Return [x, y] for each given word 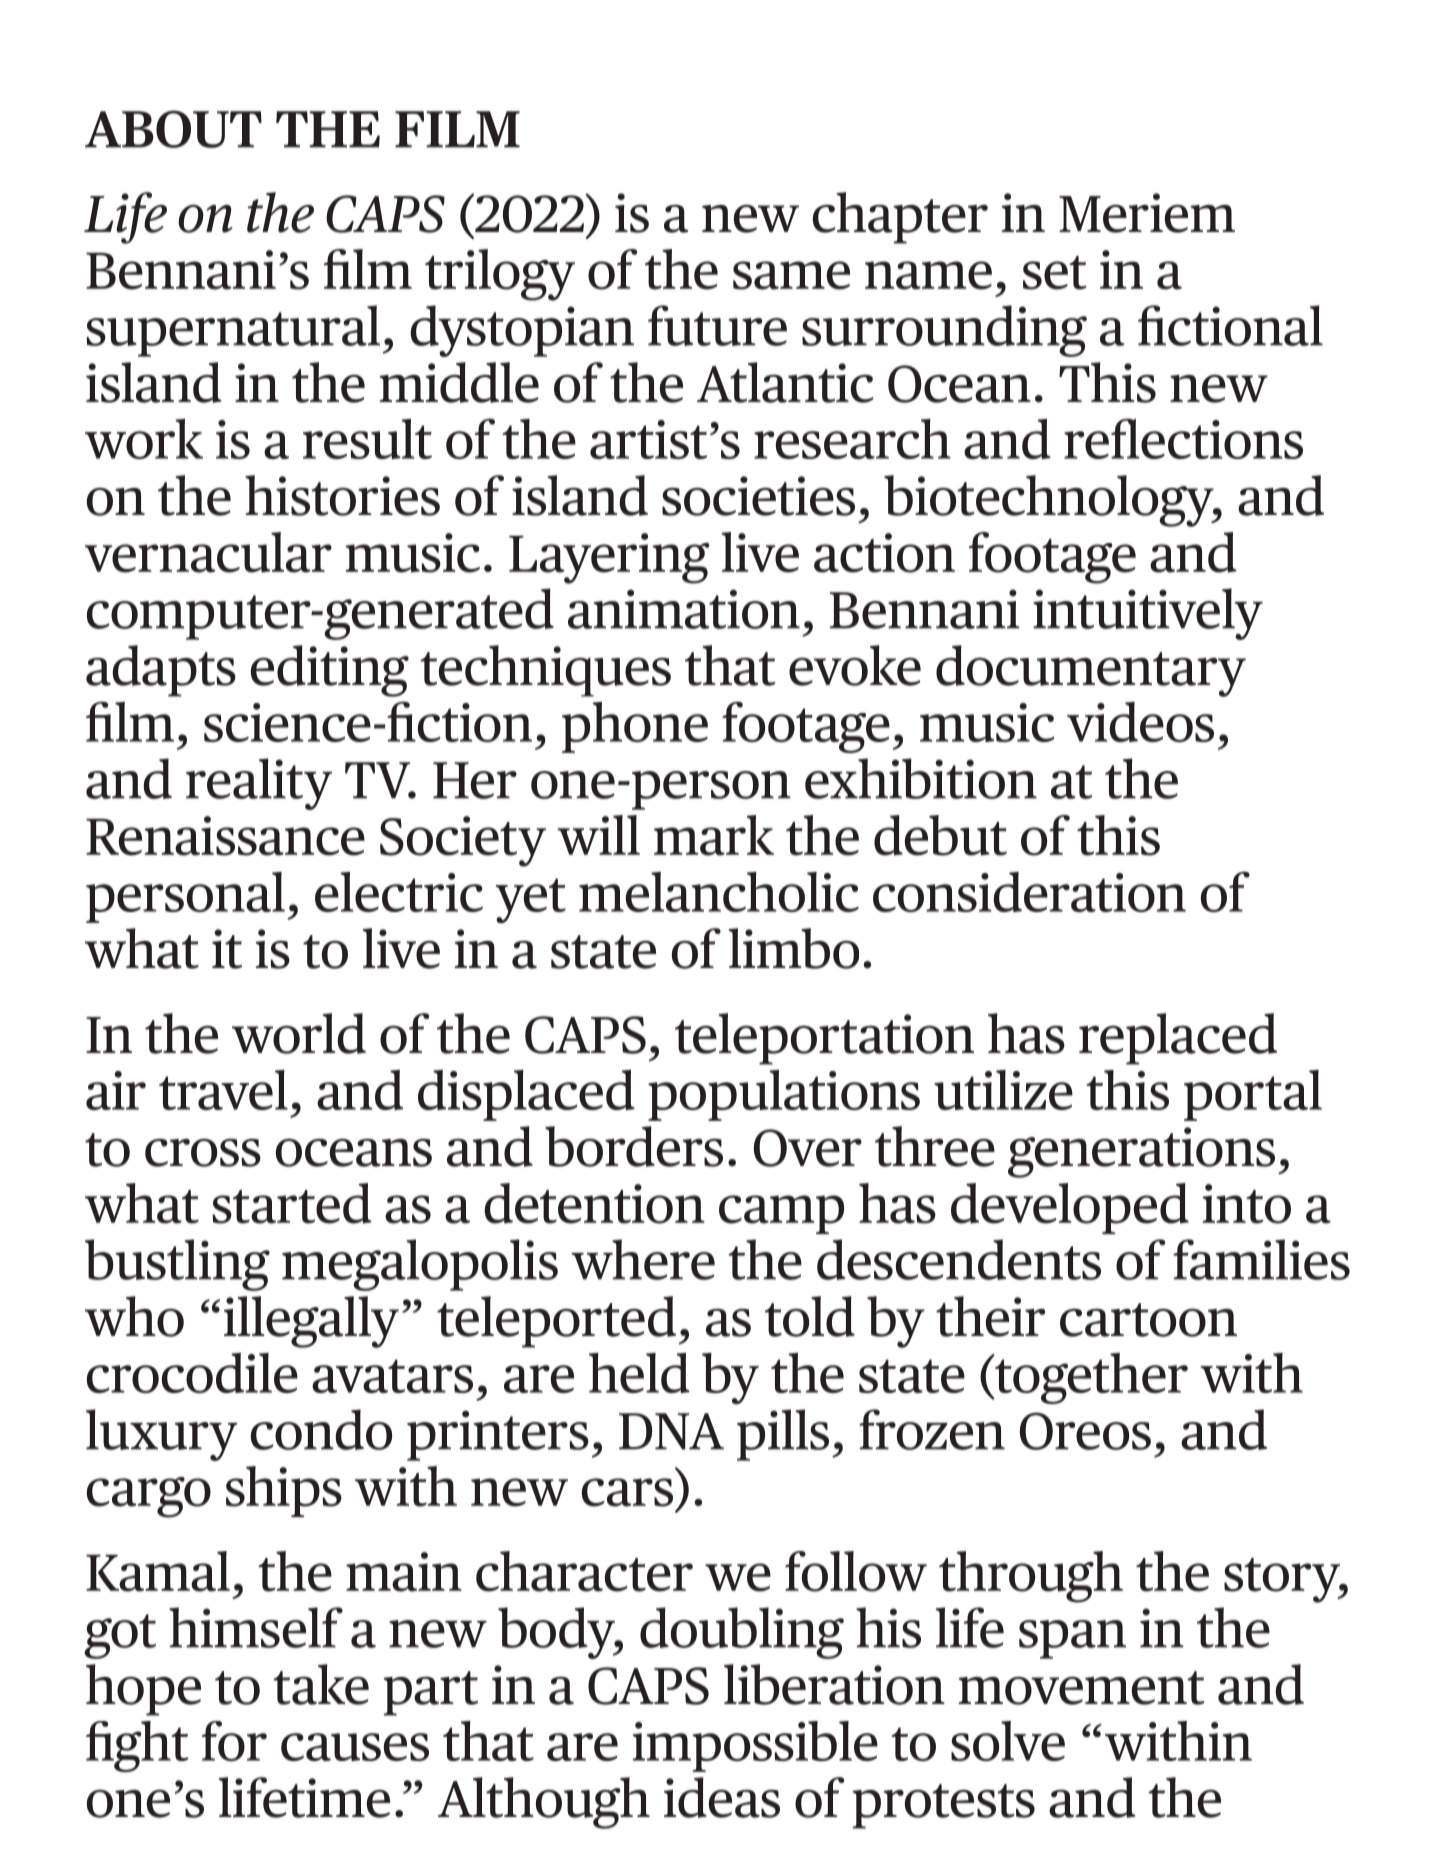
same [791, 275]
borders [634, 1146]
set [1054, 273]
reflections [1183, 438]
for [234, 1741]
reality [259, 784]
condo [321, 1429]
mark [714, 835]
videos [1140, 722]
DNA [671, 1431]
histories [342, 495]
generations [1141, 1152]
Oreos [1085, 1431]
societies [758, 496]
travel [223, 1090]
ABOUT [173, 129]
